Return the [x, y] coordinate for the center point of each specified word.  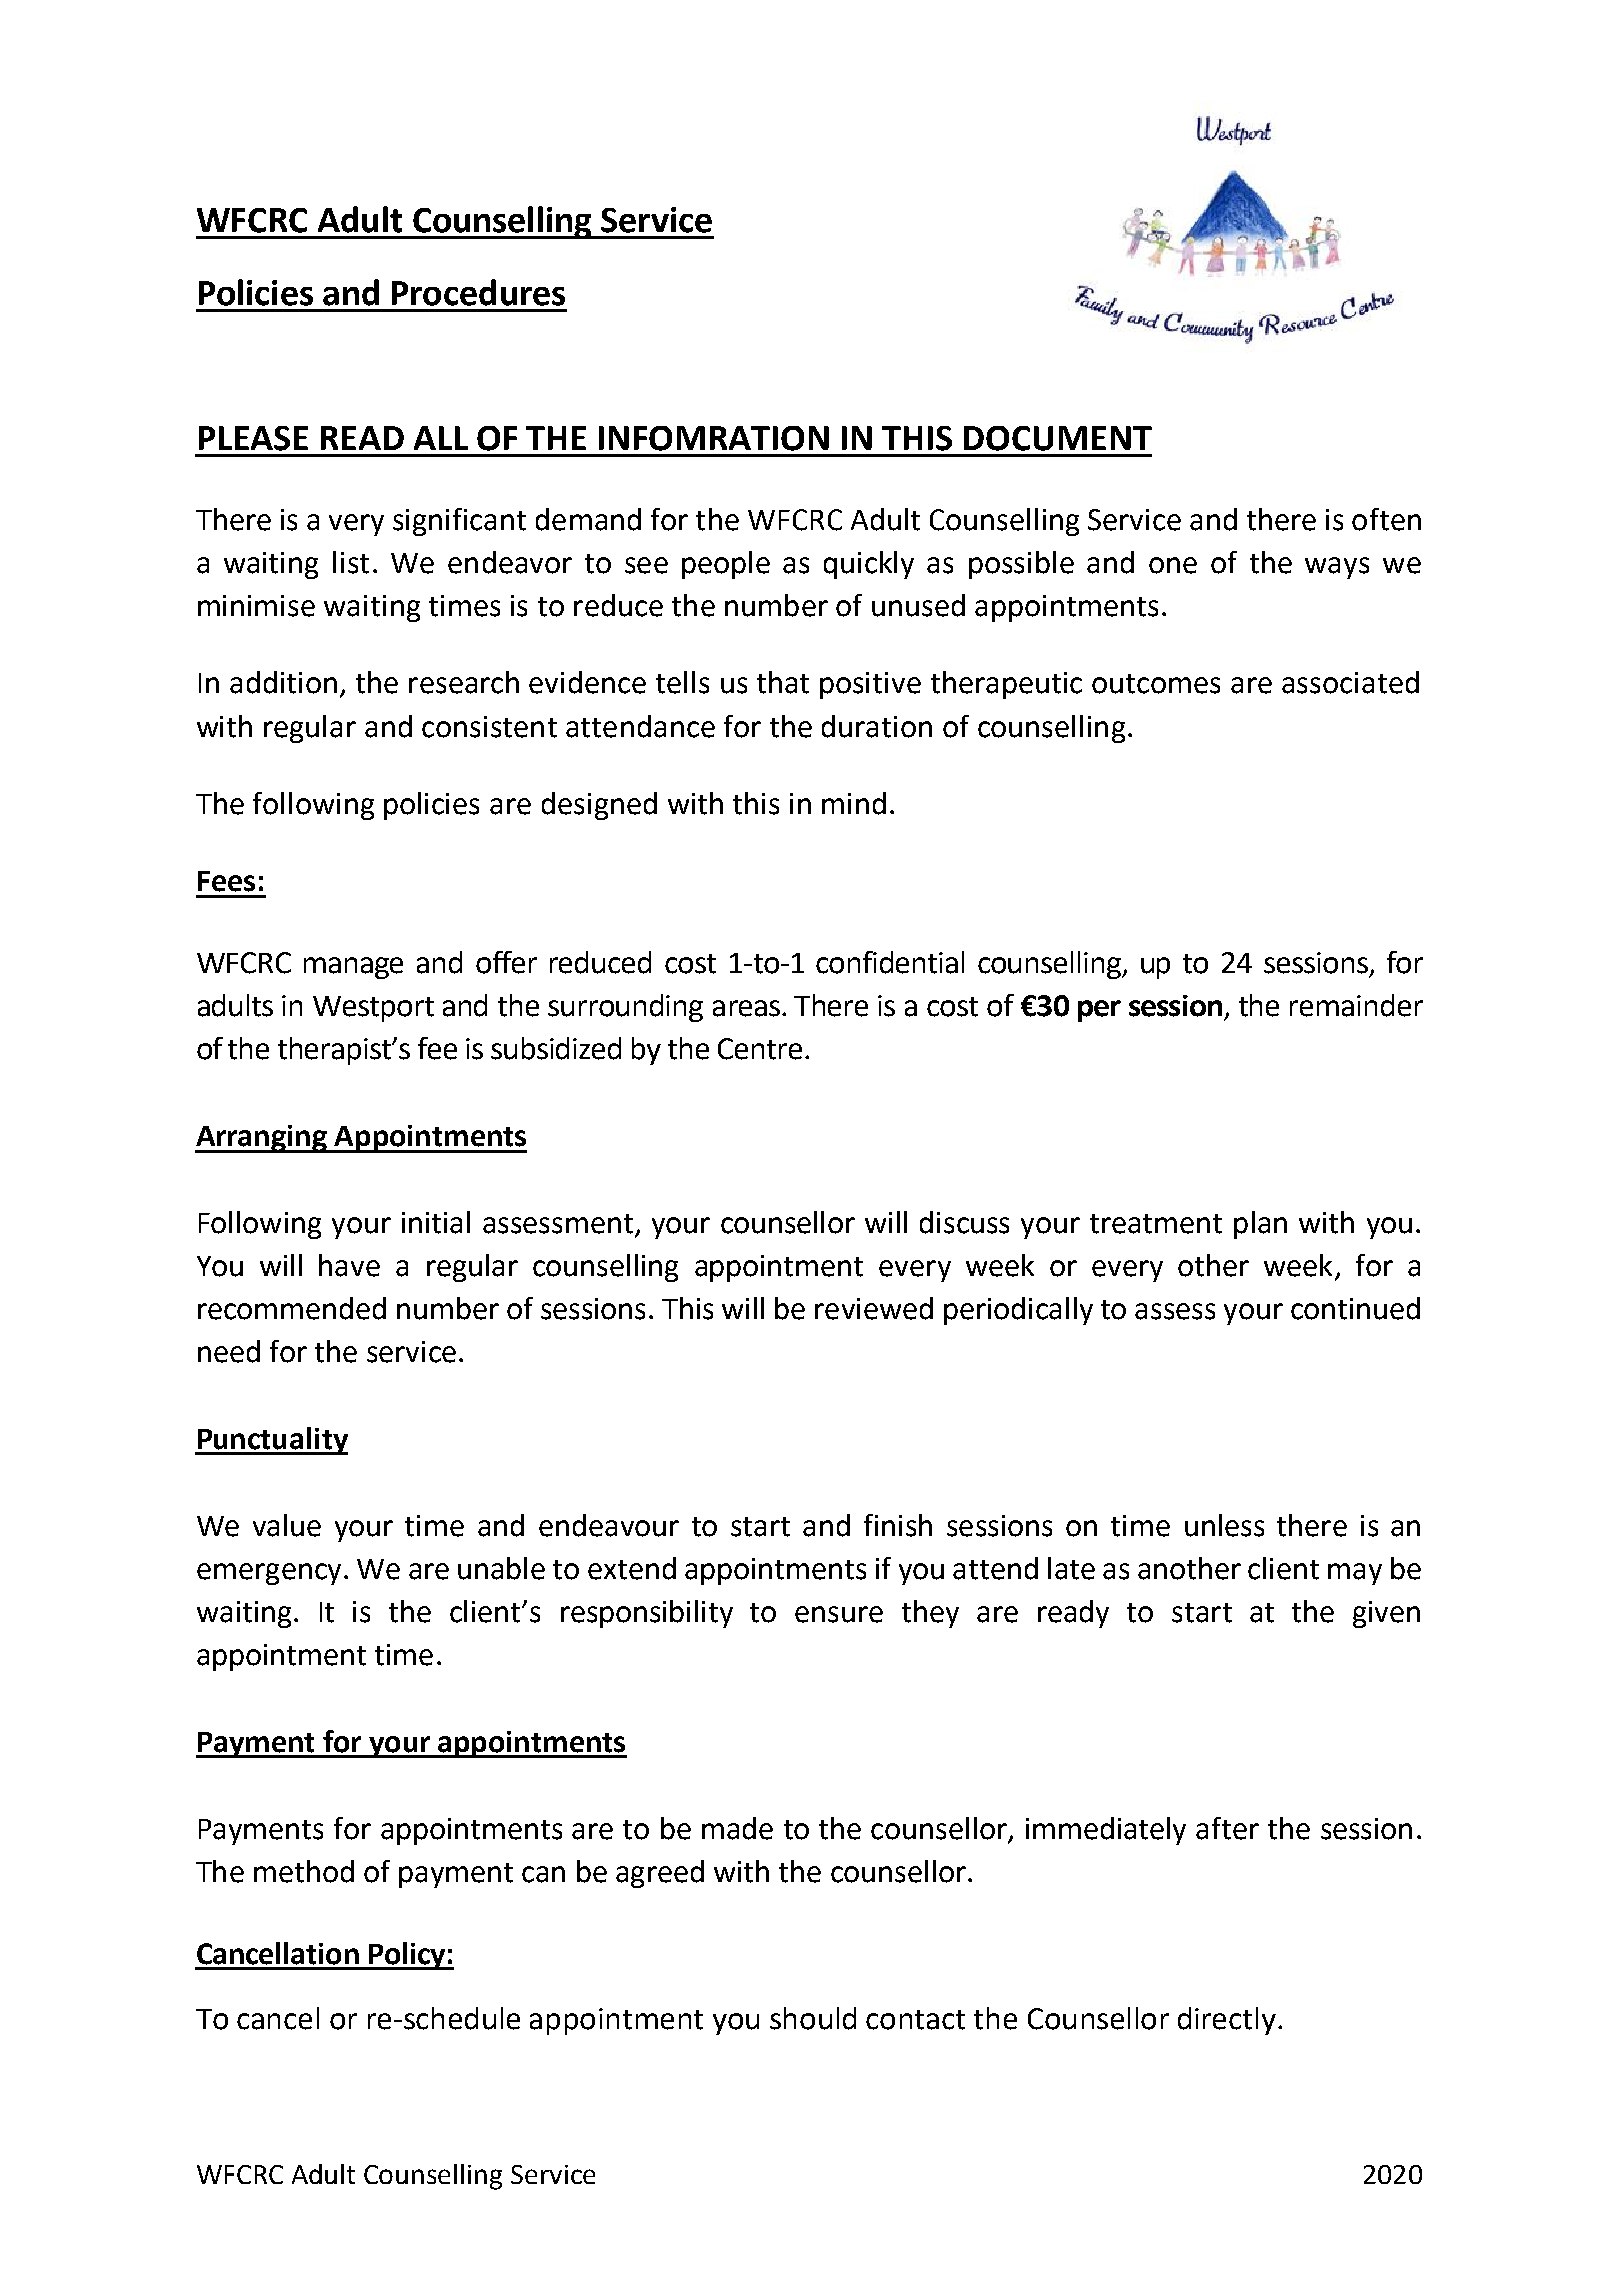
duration [877, 726]
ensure [839, 1614]
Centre [760, 1049]
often [1386, 519]
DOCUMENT [1058, 438]
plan [1260, 1225]
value [287, 1525]
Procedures [478, 292]
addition [283, 682]
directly [1227, 2021]
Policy [407, 1956]
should [813, 2018]
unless [1224, 1525]
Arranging [262, 1139]
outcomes [1156, 684]
